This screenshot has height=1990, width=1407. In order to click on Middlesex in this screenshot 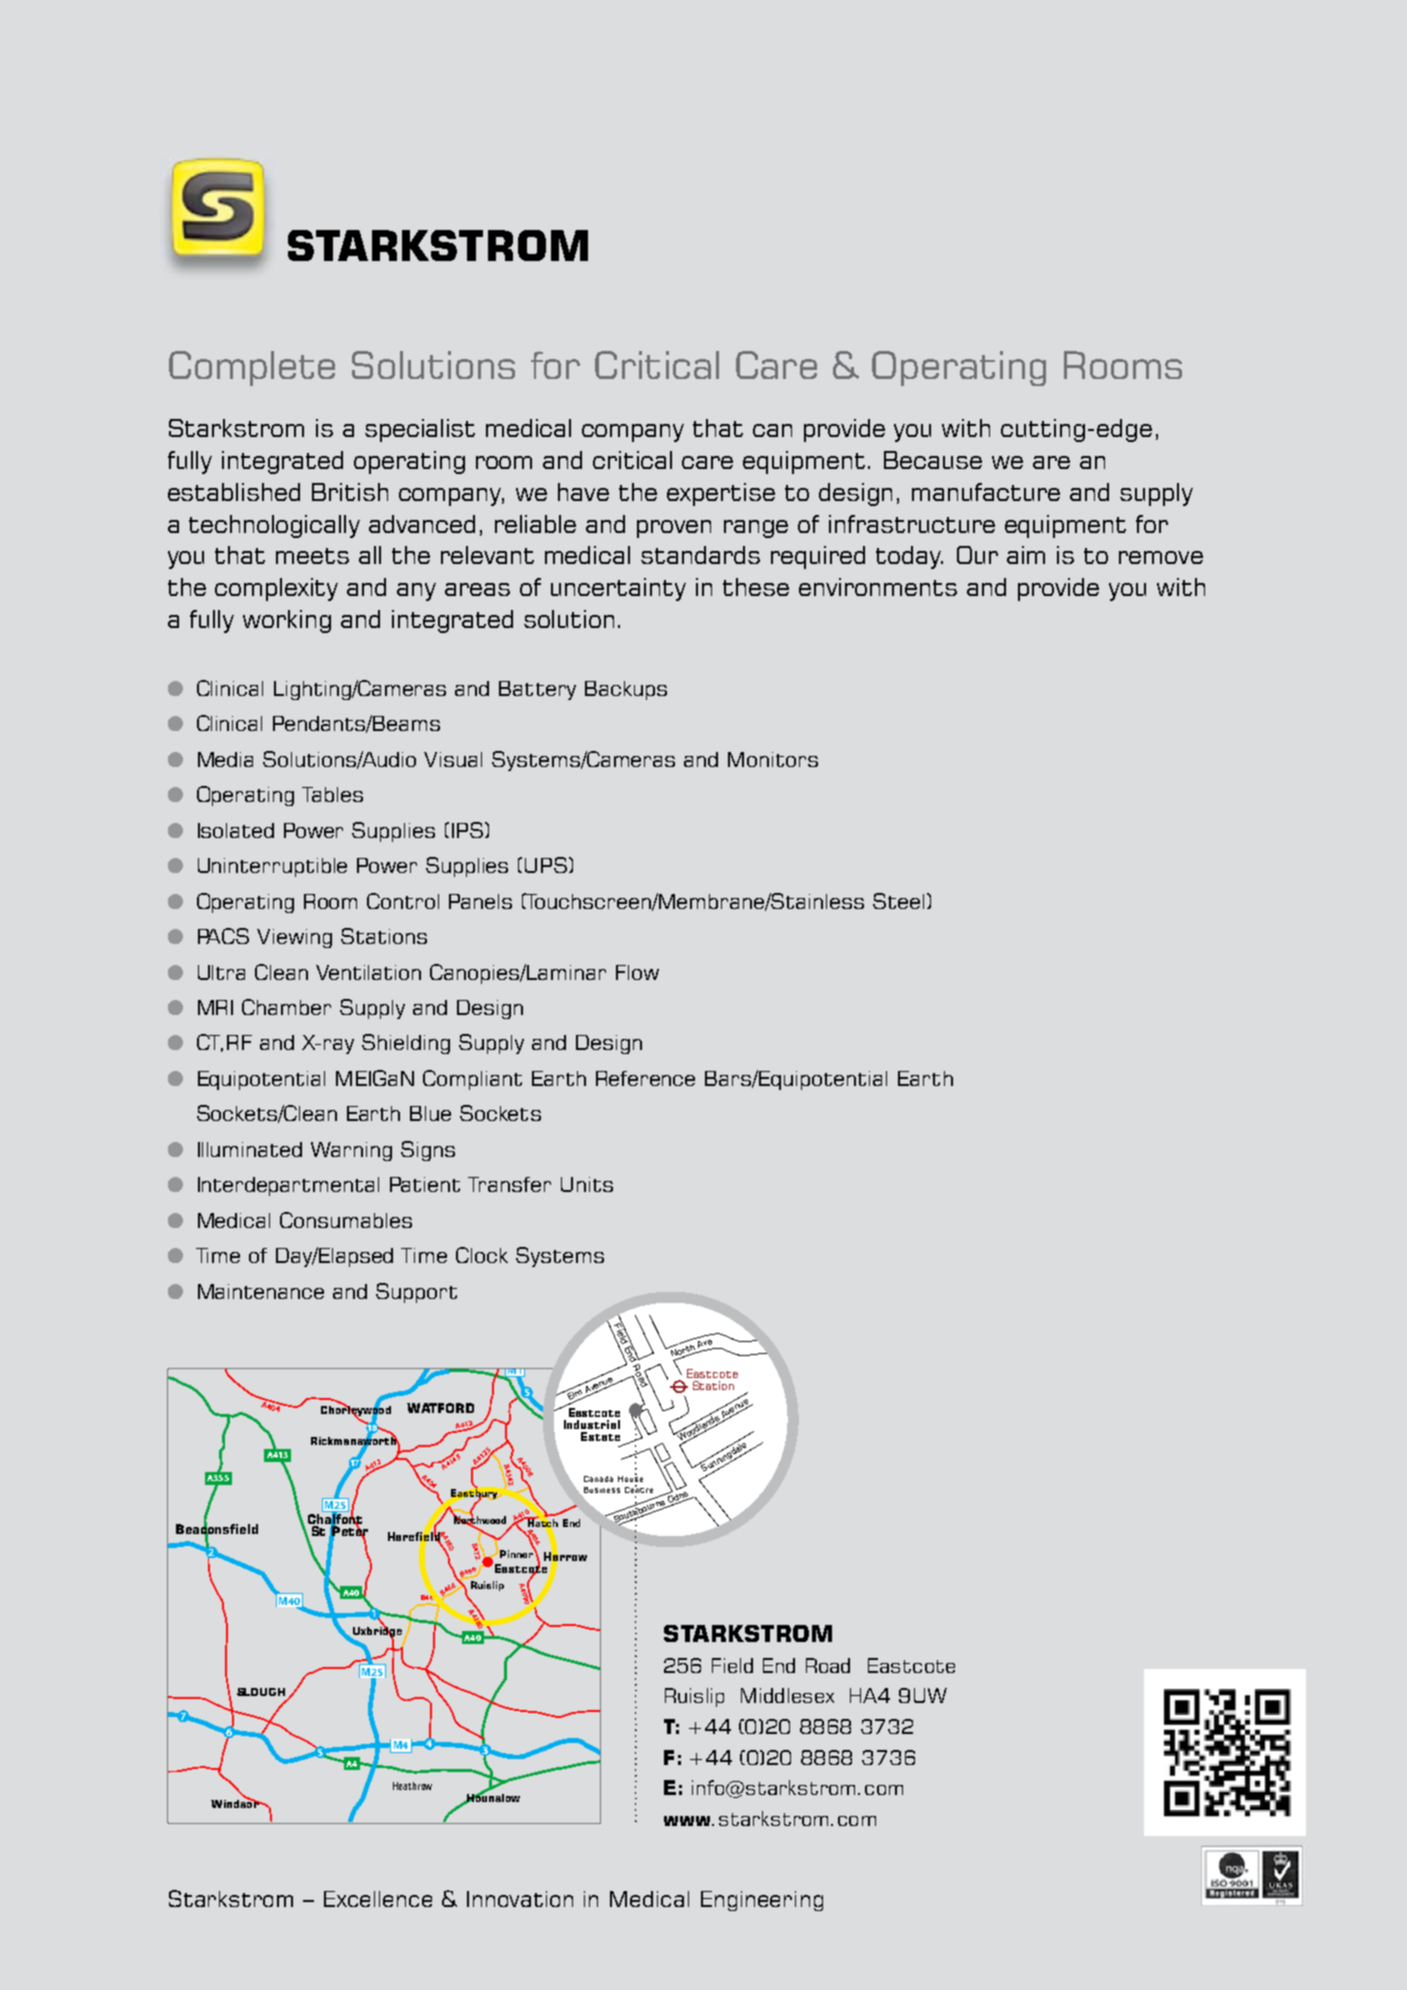, I will do `click(787, 1695)`.
